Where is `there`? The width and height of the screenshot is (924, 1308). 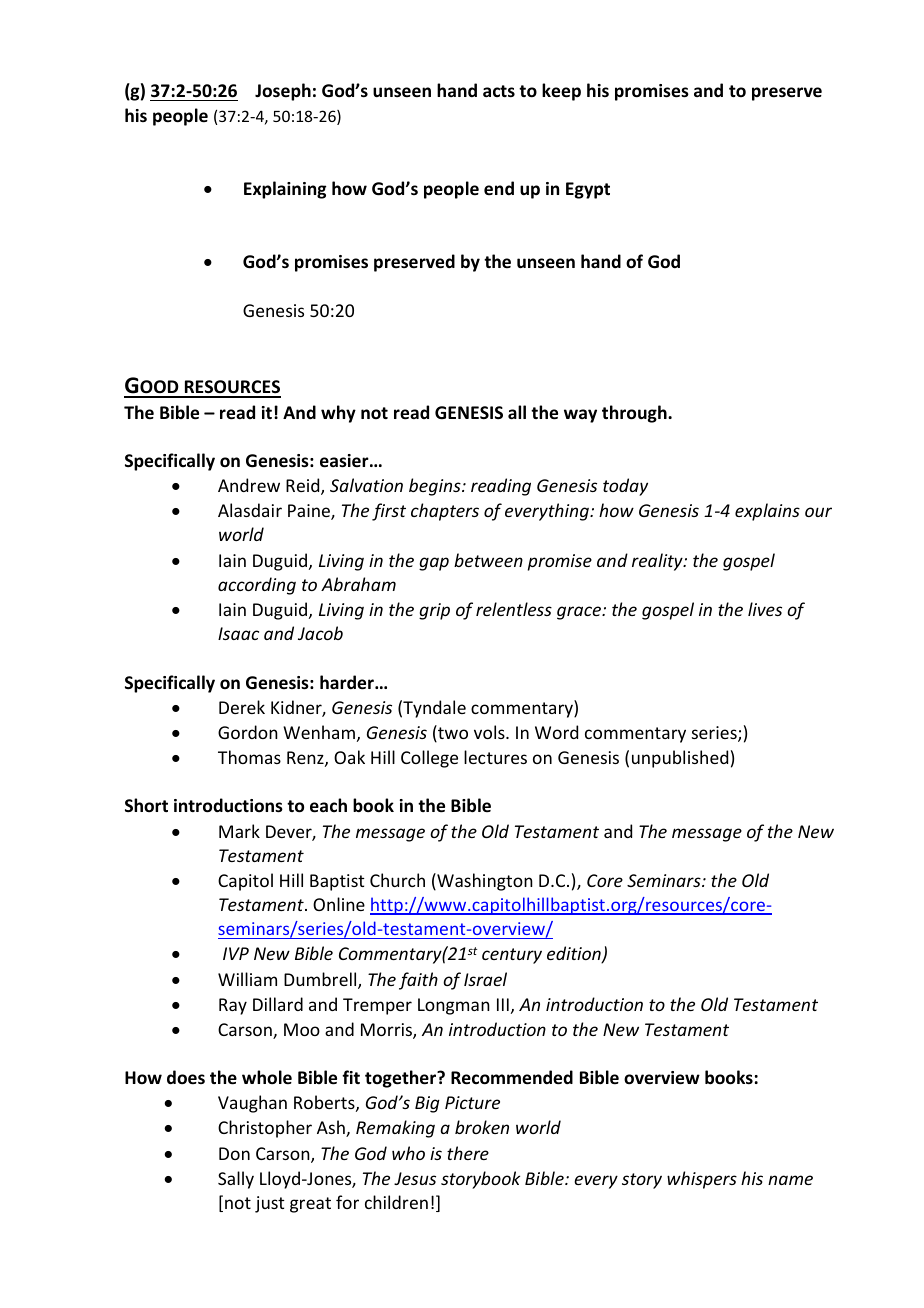
there is located at coordinates (468, 1153).
